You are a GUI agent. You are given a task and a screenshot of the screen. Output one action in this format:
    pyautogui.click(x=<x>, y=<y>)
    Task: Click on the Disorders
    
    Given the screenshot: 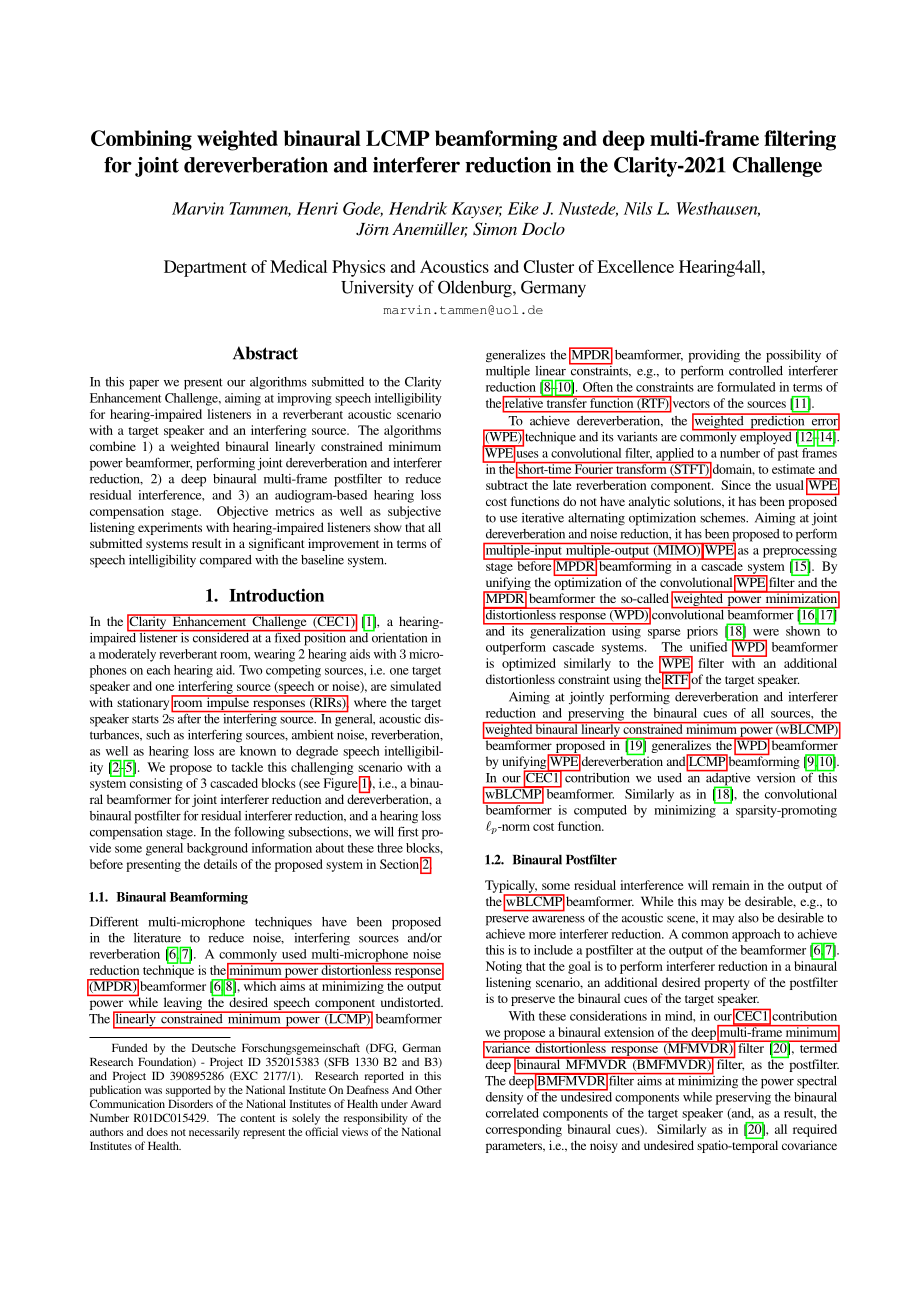 What is the action you would take?
    pyautogui.click(x=190, y=1103)
